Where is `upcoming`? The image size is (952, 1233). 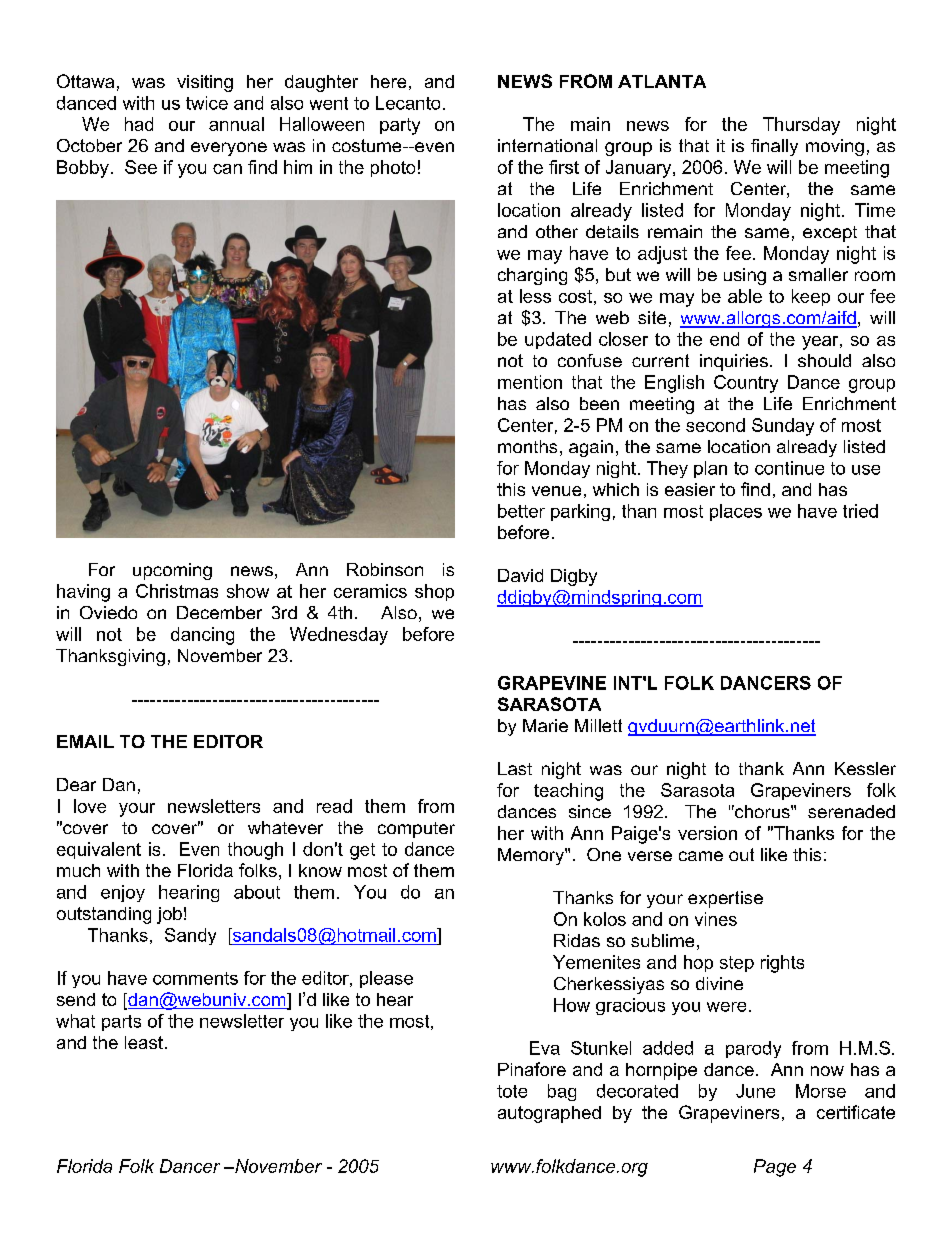
upcoming is located at coordinates (172, 571).
